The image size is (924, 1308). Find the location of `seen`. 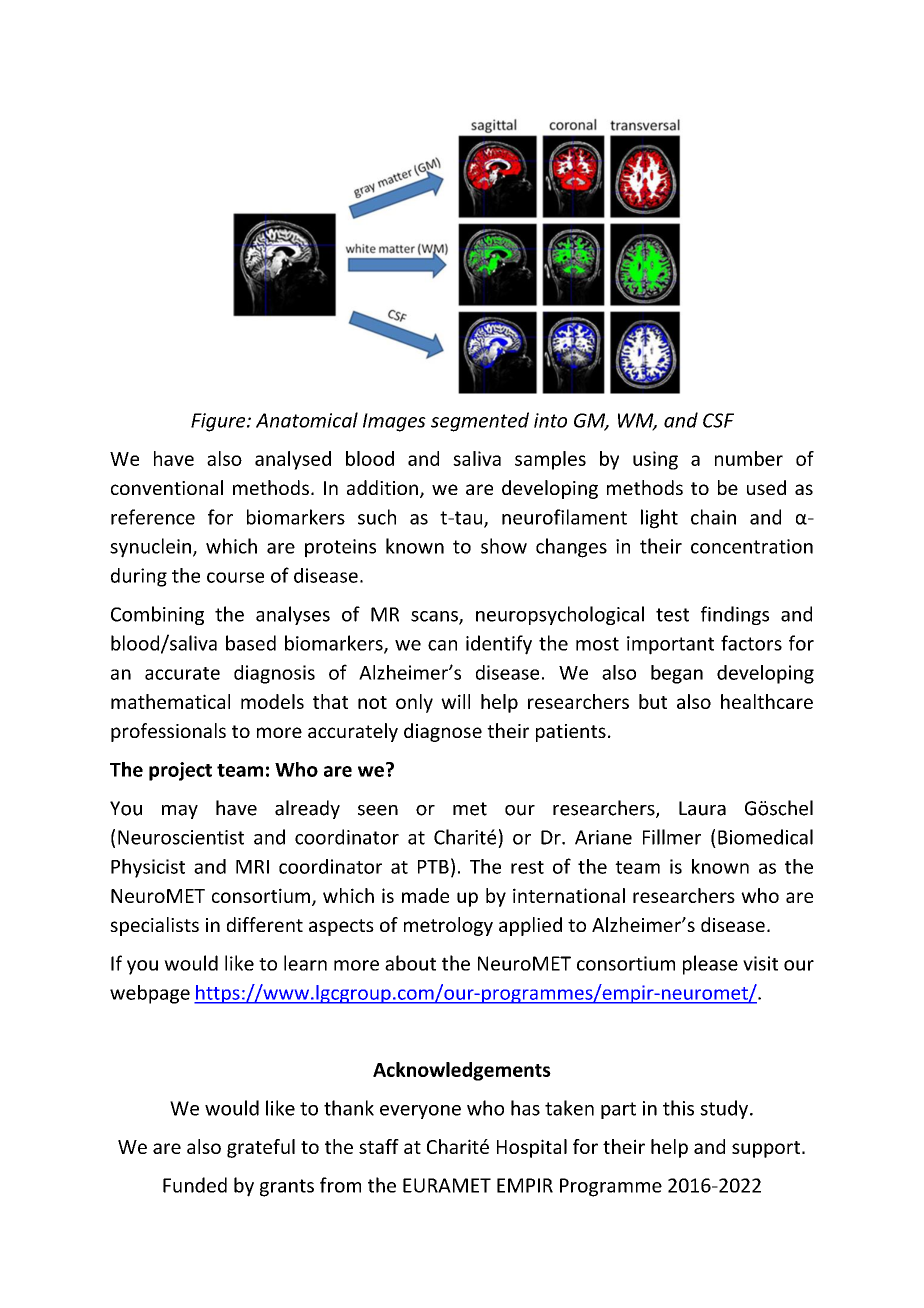

seen is located at coordinates (378, 810).
